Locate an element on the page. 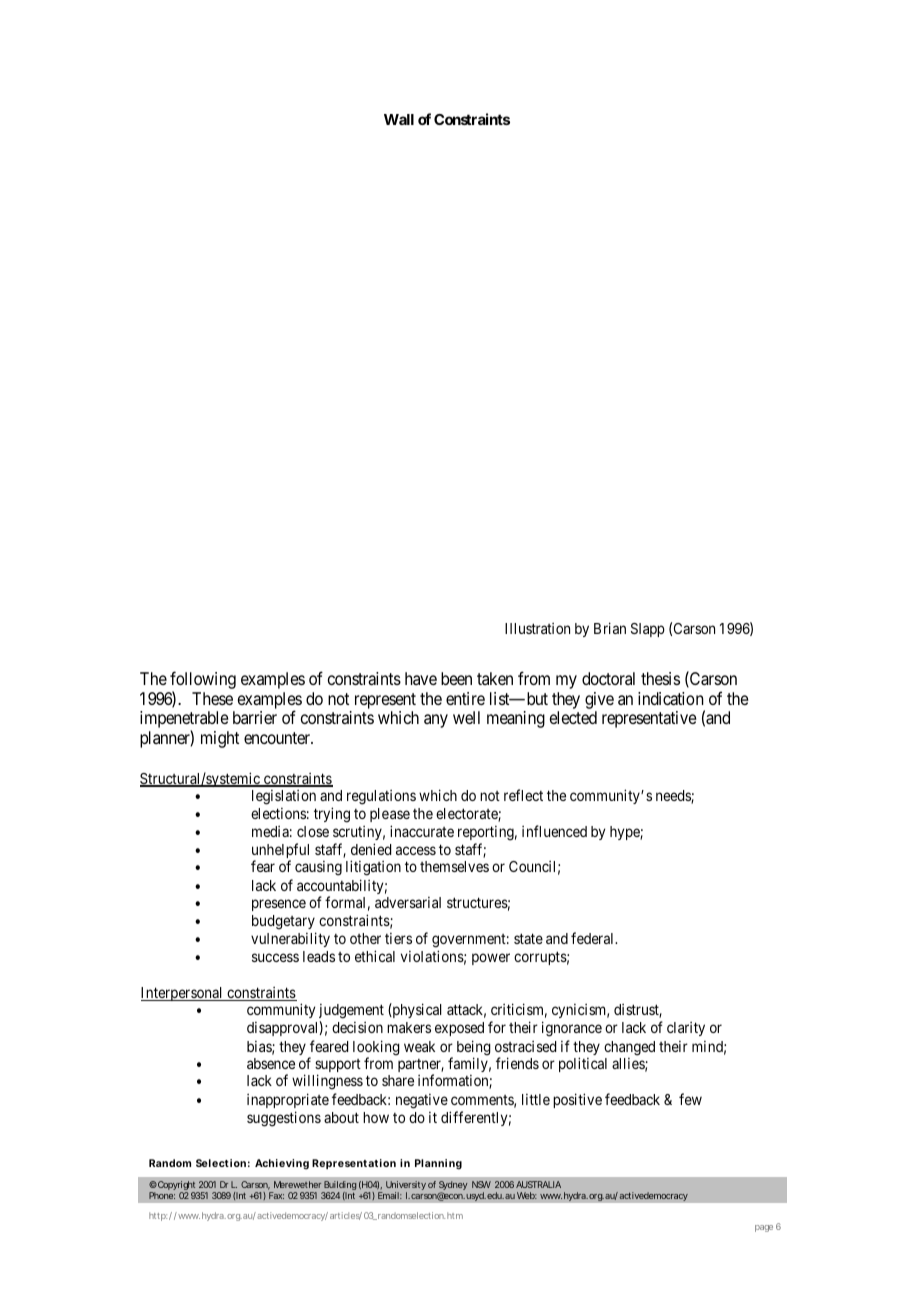 The image size is (924, 1307). Wall is located at coordinates (399, 119).
